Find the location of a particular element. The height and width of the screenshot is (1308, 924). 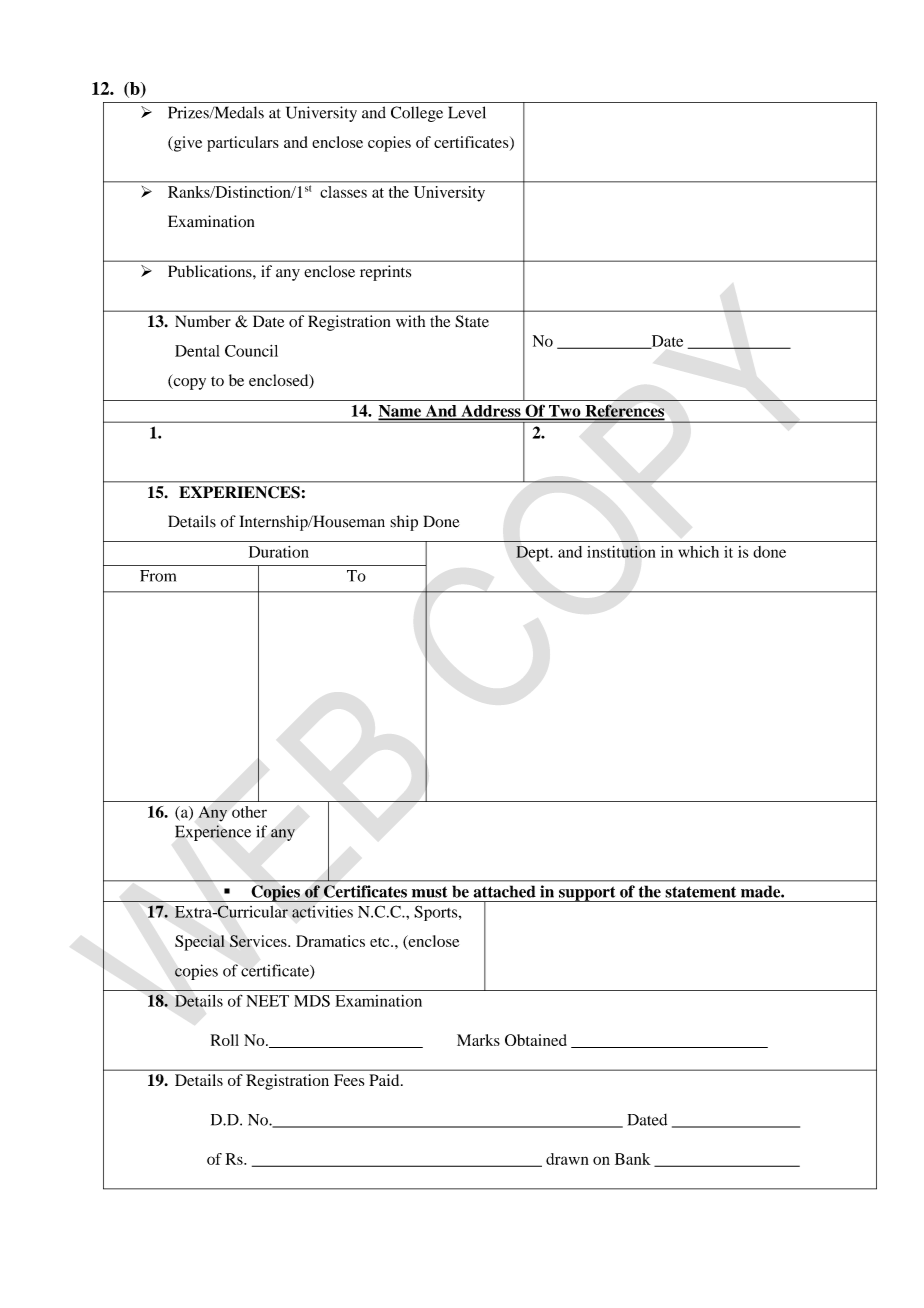

Level is located at coordinates (467, 112).
